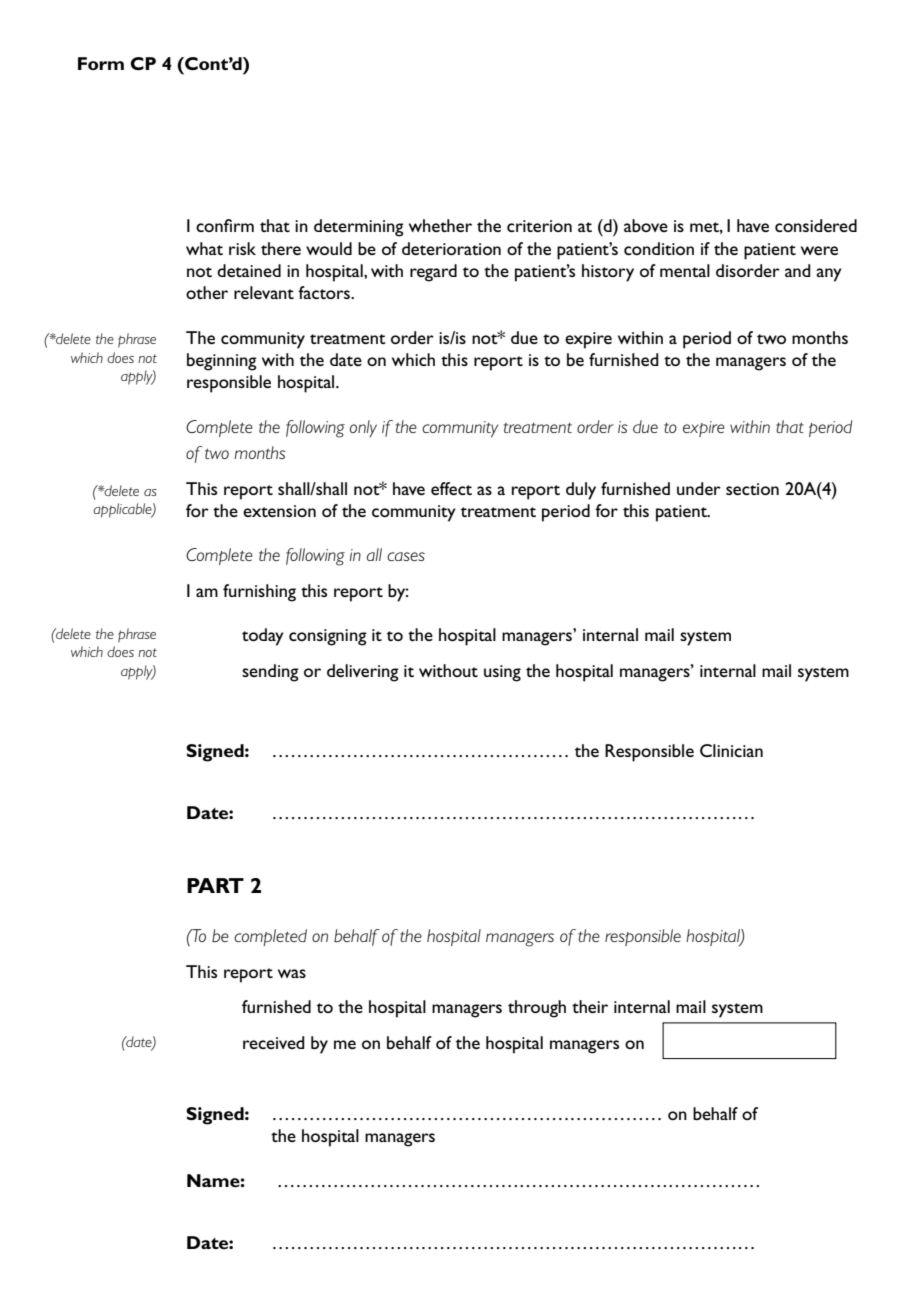  Describe the element at coordinates (259, 593) in the screenshot. I see `furnishing` at that location.
